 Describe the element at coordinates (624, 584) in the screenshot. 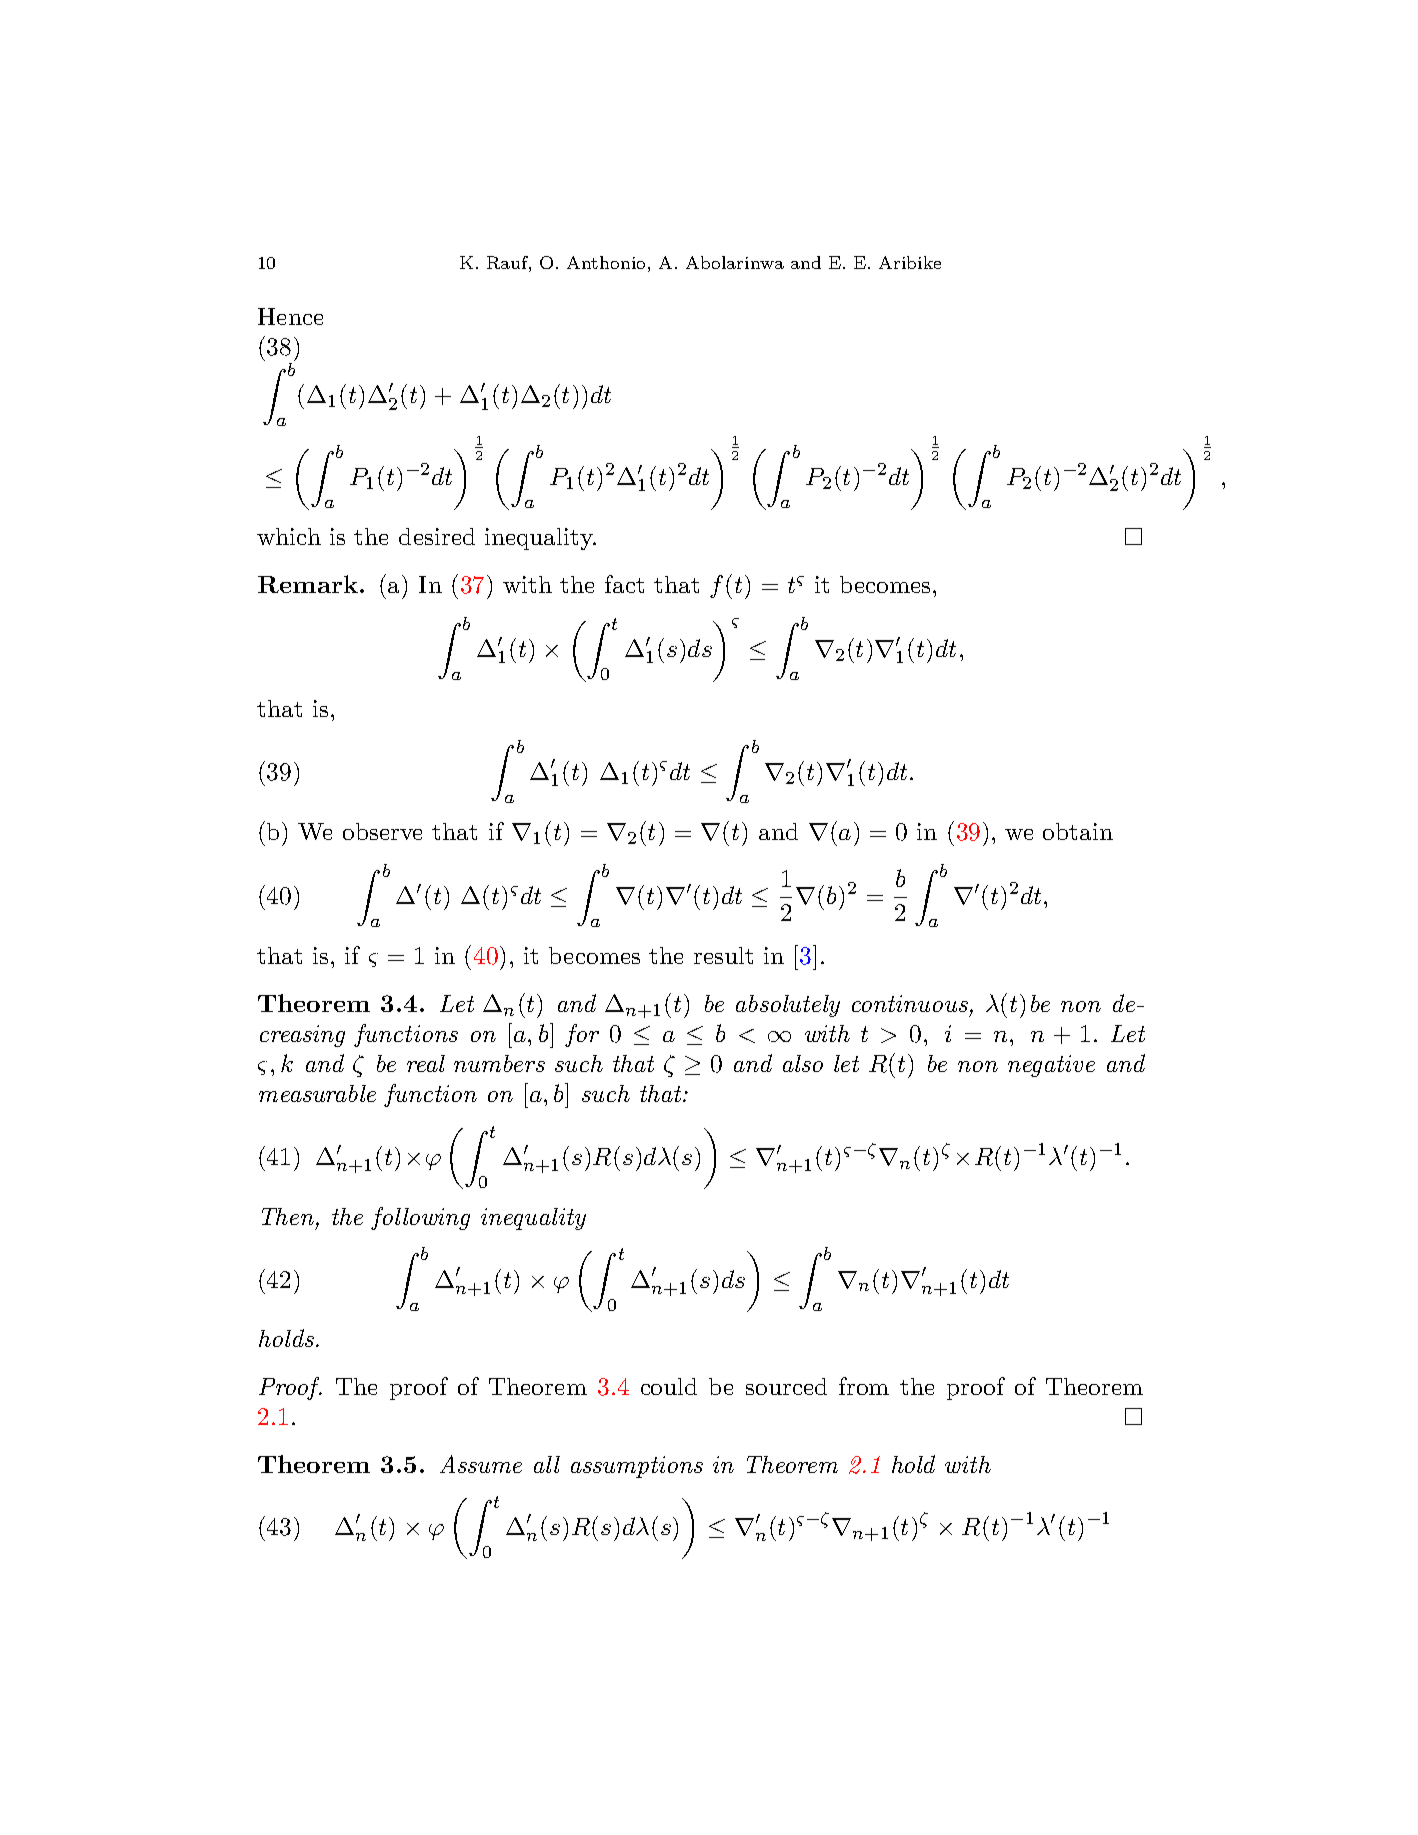

I see `fact` at that location.
